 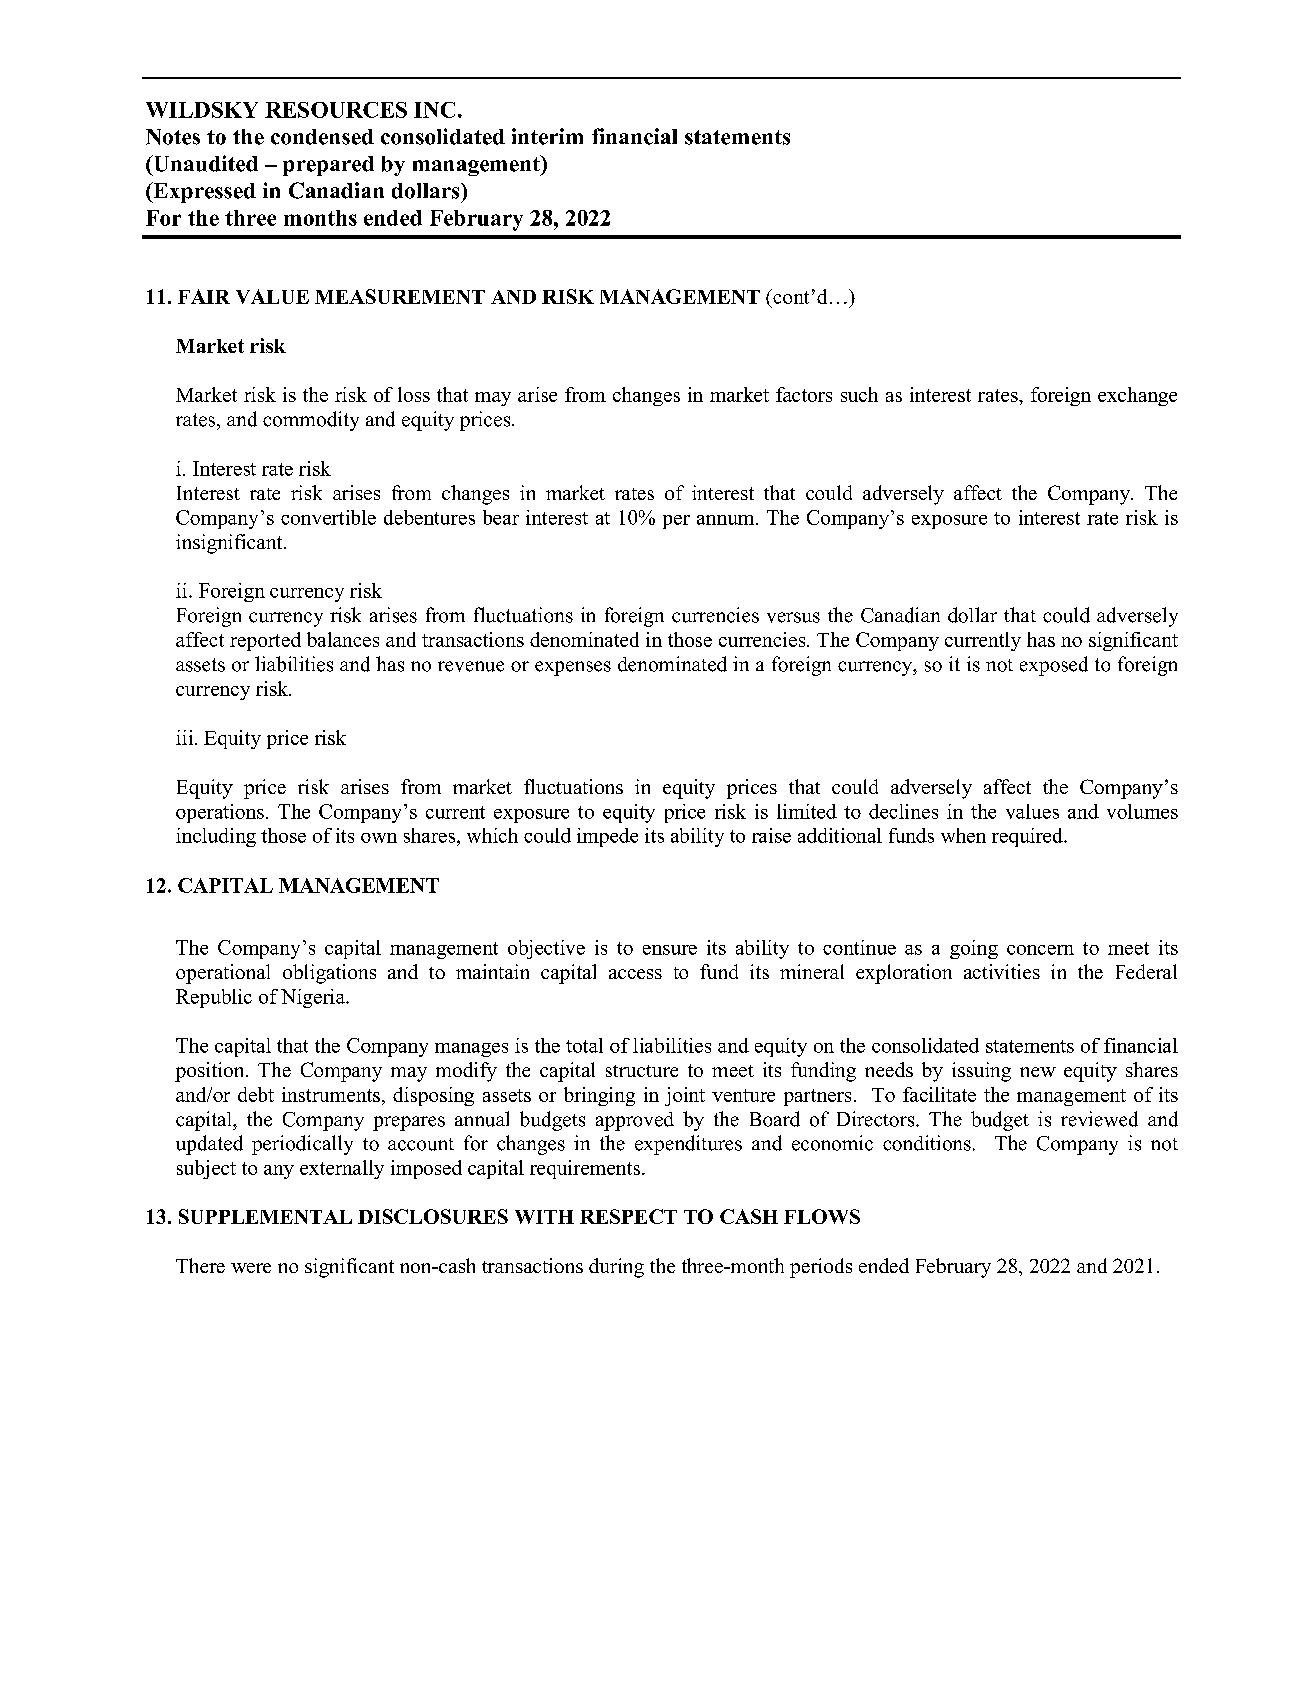 What do you see at coordinates (859, 394) in the screenshot?
I see `such` at bounding box center [859, 394].
